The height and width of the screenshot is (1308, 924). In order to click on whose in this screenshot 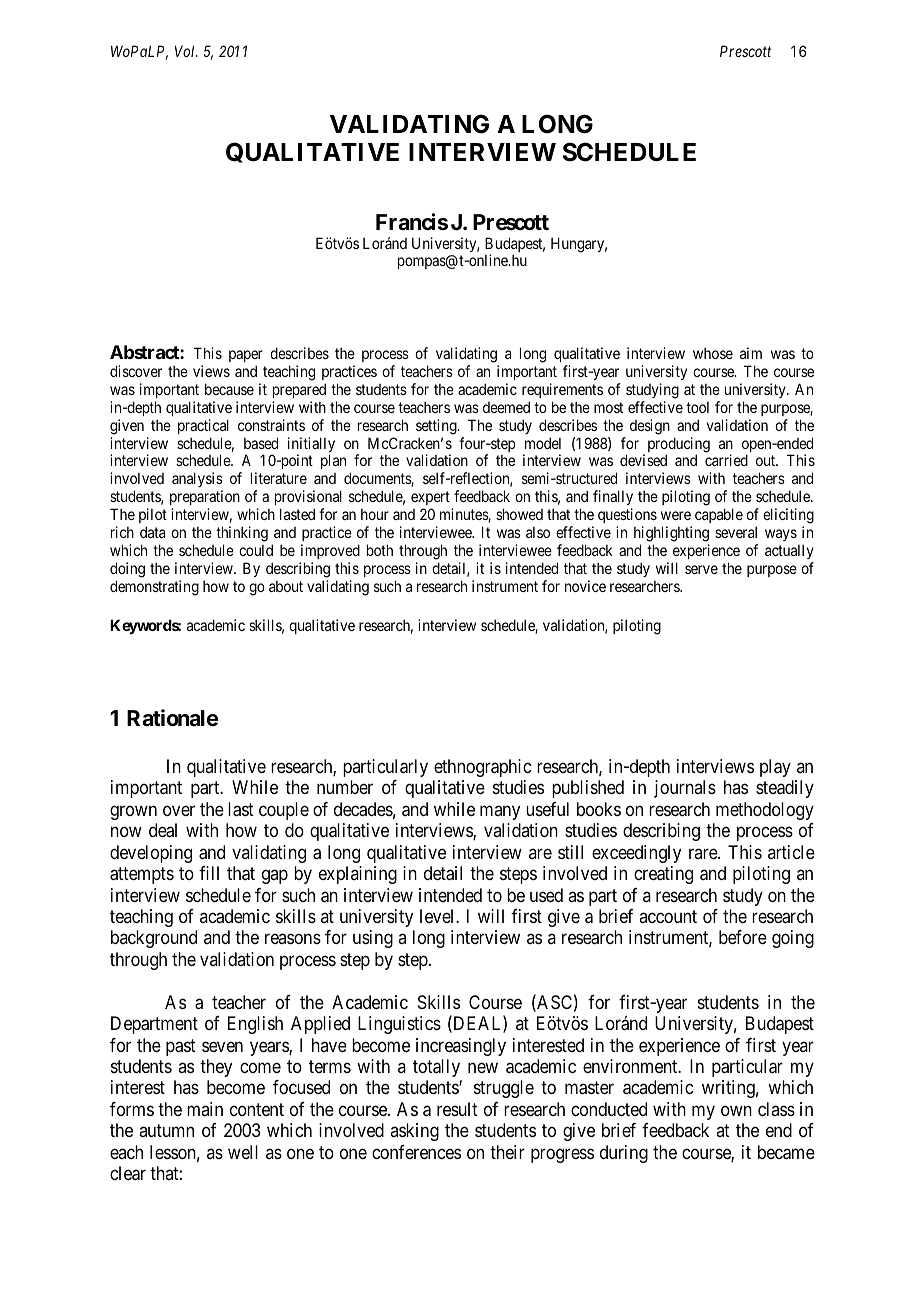, I will do `click(713, 353)`.
